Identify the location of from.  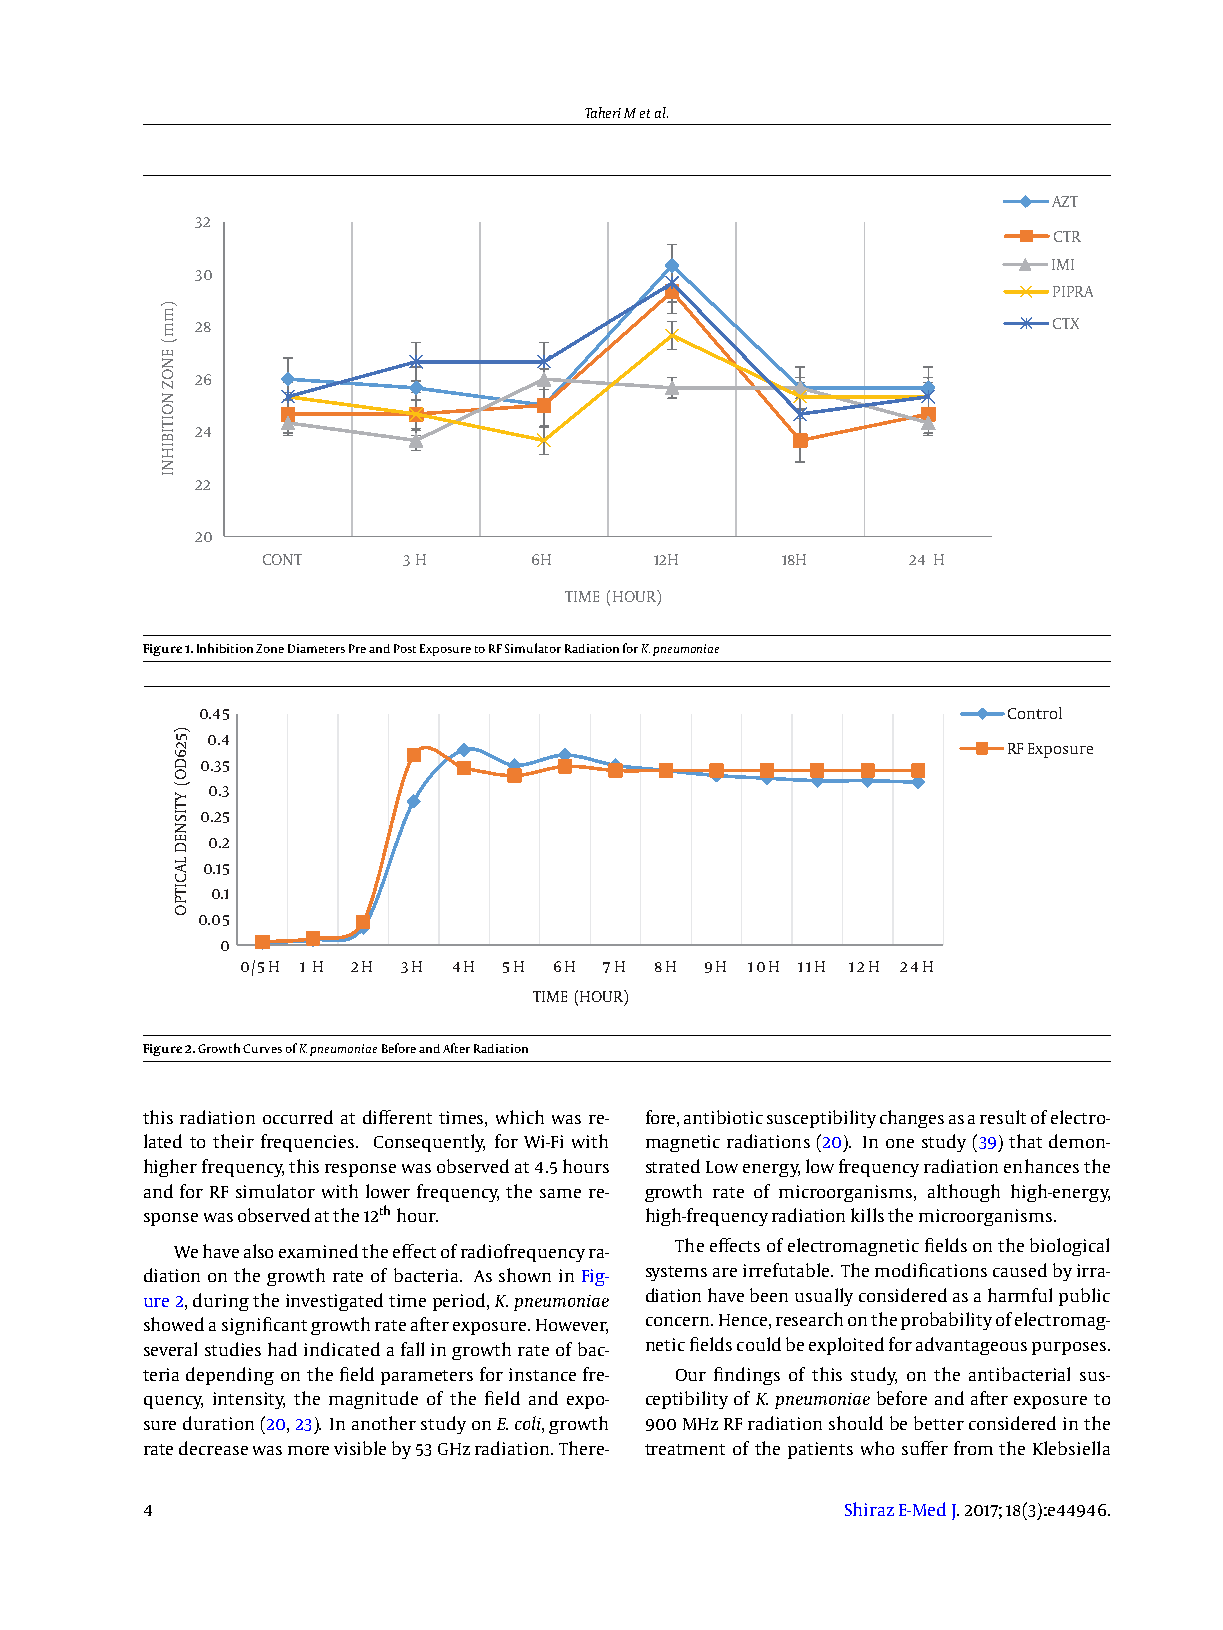
(973, 1448).
